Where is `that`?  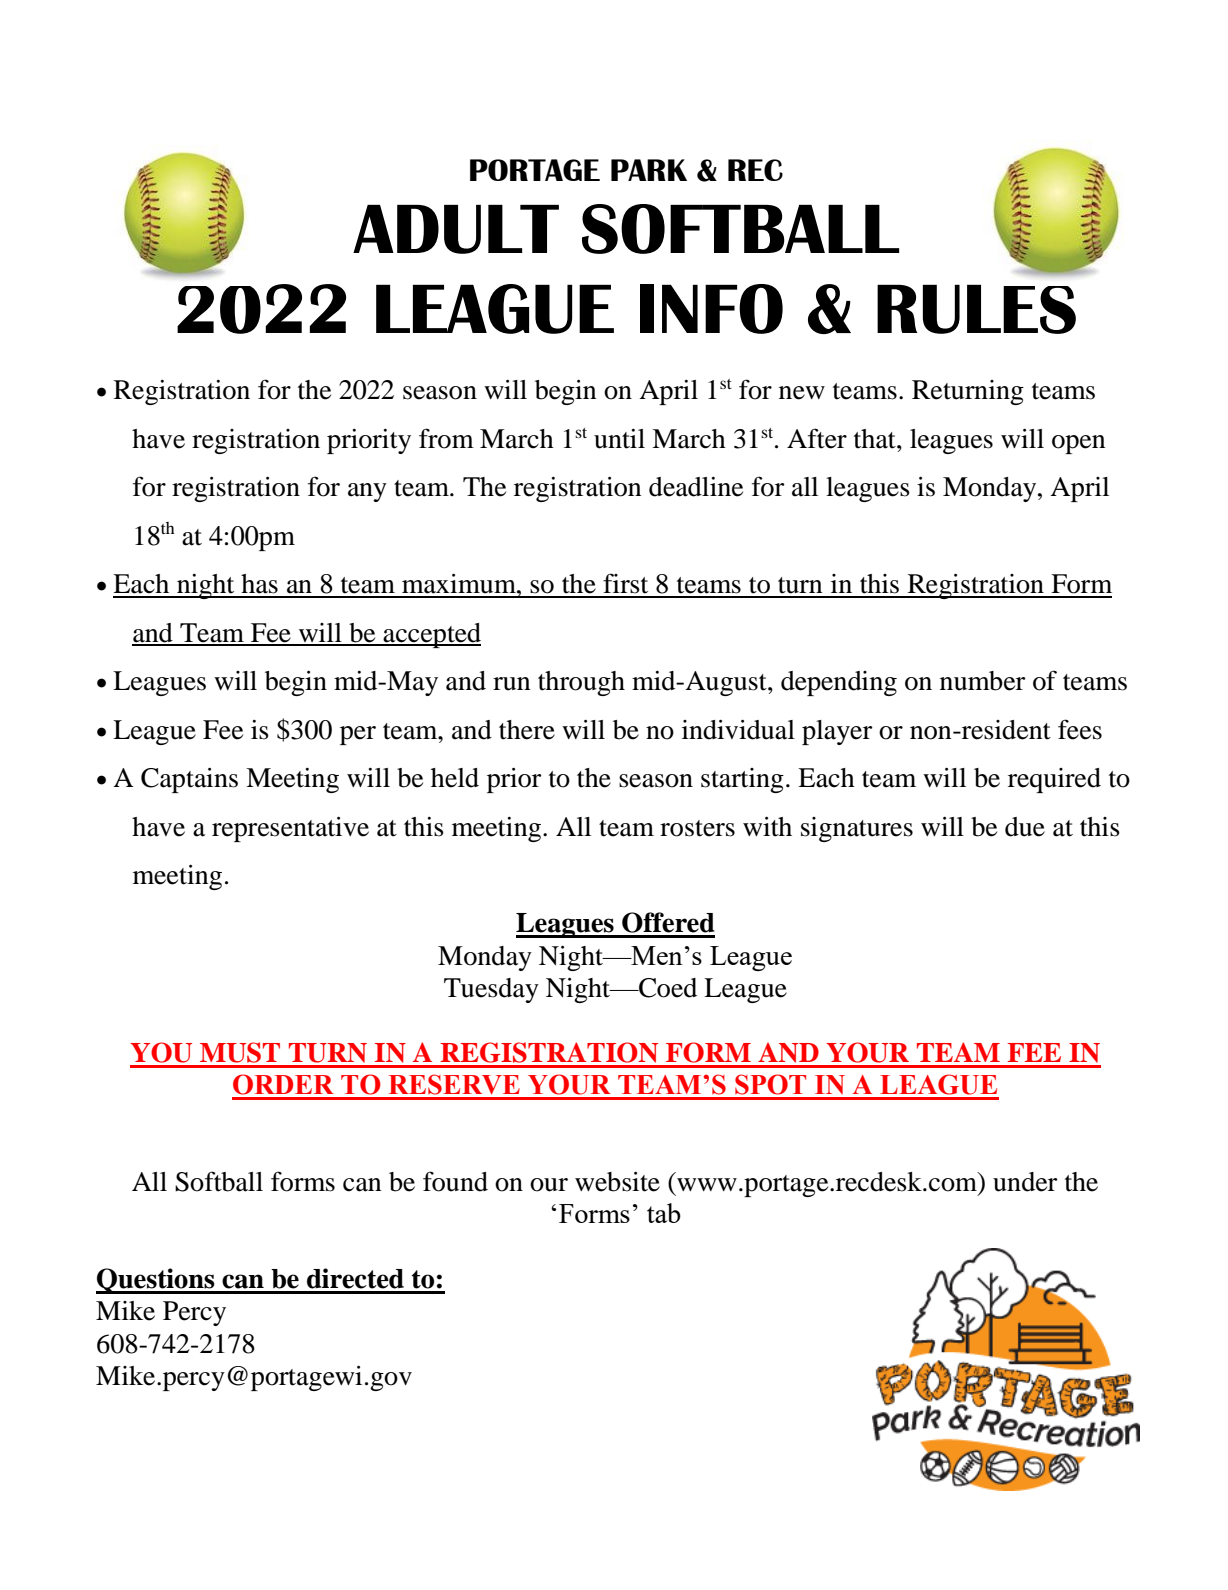 that is located at coordinates (876, 439).
